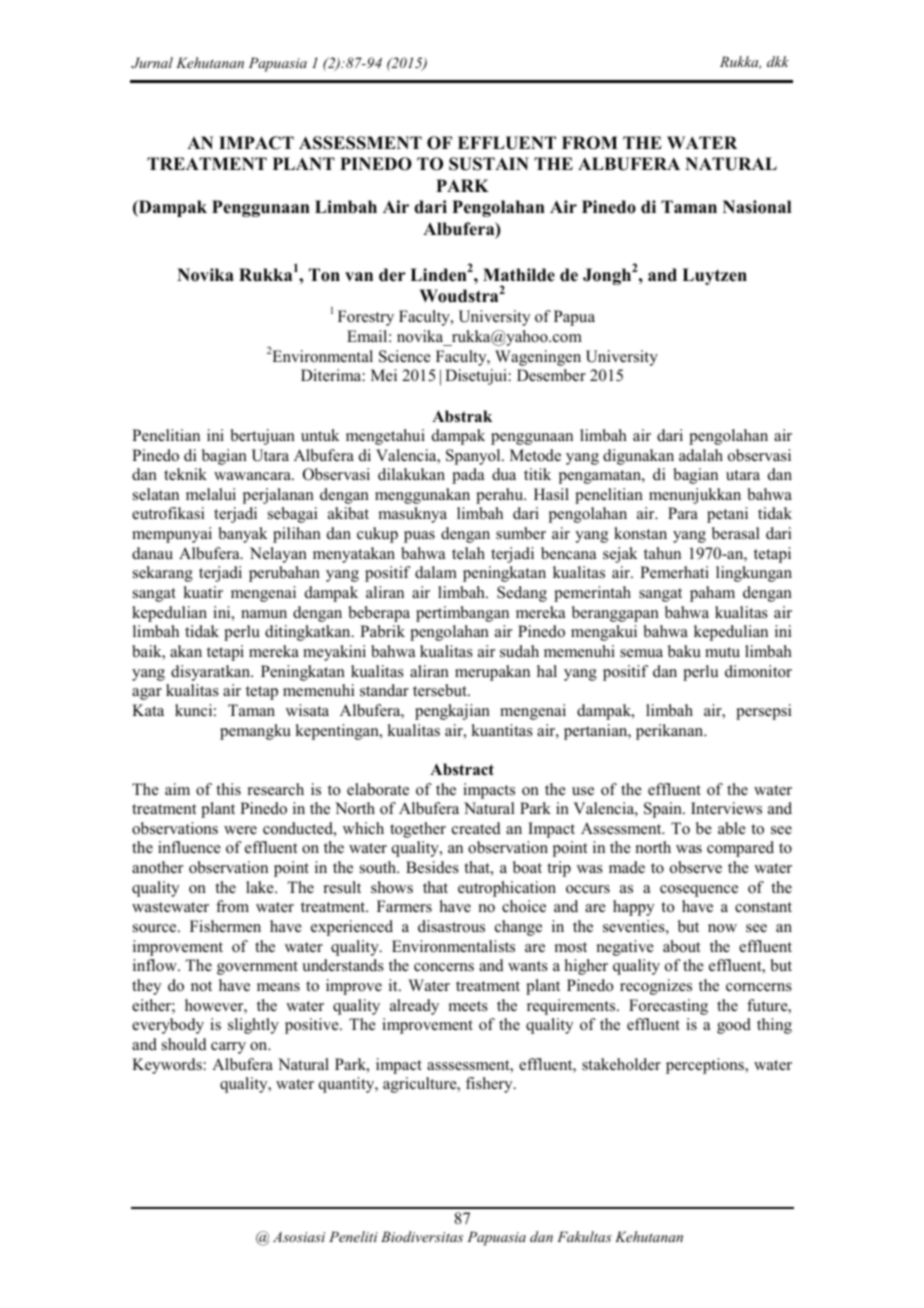 The image size is (924, 1308). I want to click on Ton, so click(324, 275).
